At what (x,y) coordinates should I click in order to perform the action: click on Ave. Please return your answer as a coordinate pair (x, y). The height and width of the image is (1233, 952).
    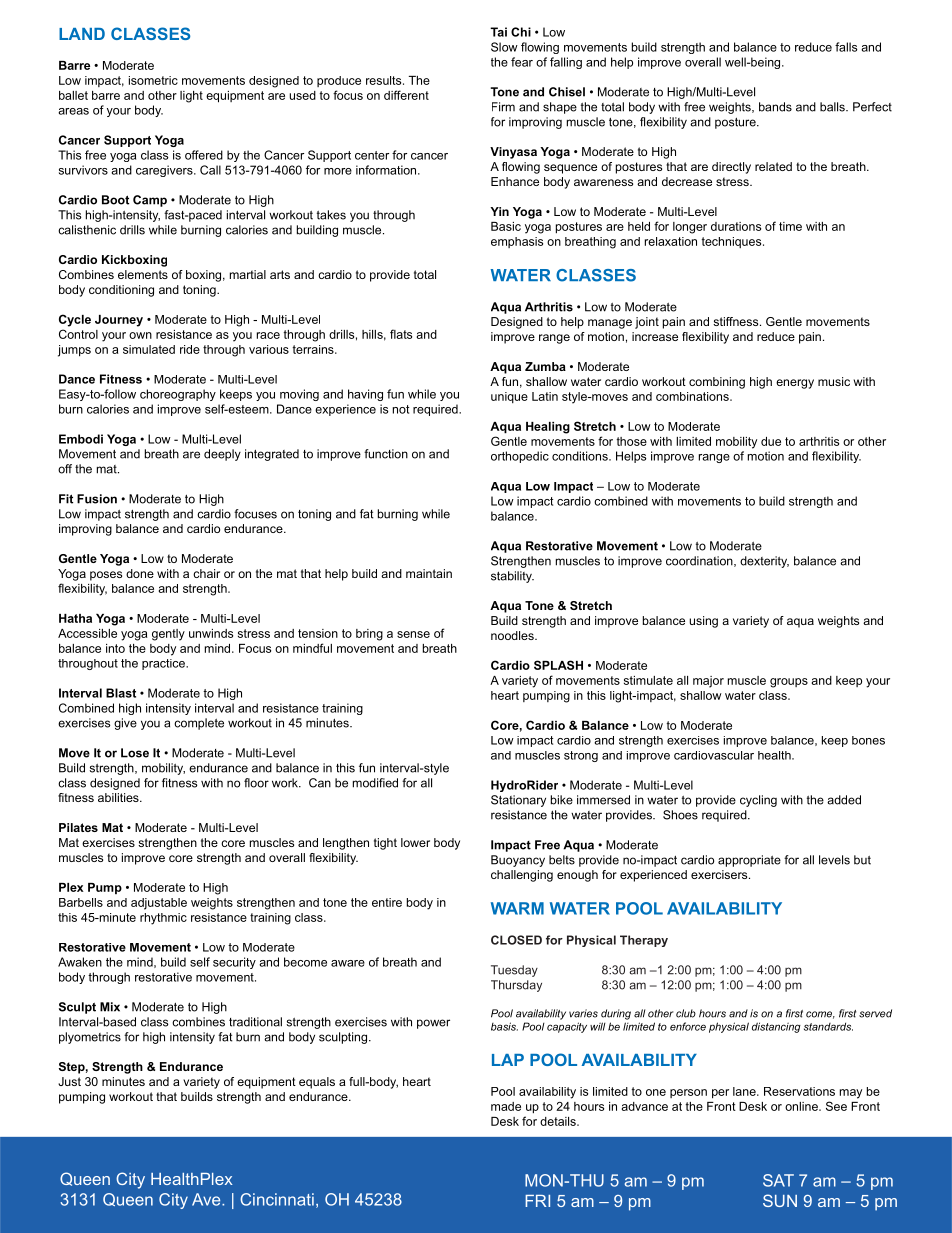
    Looking at the image, I should click on (207, 1199).
